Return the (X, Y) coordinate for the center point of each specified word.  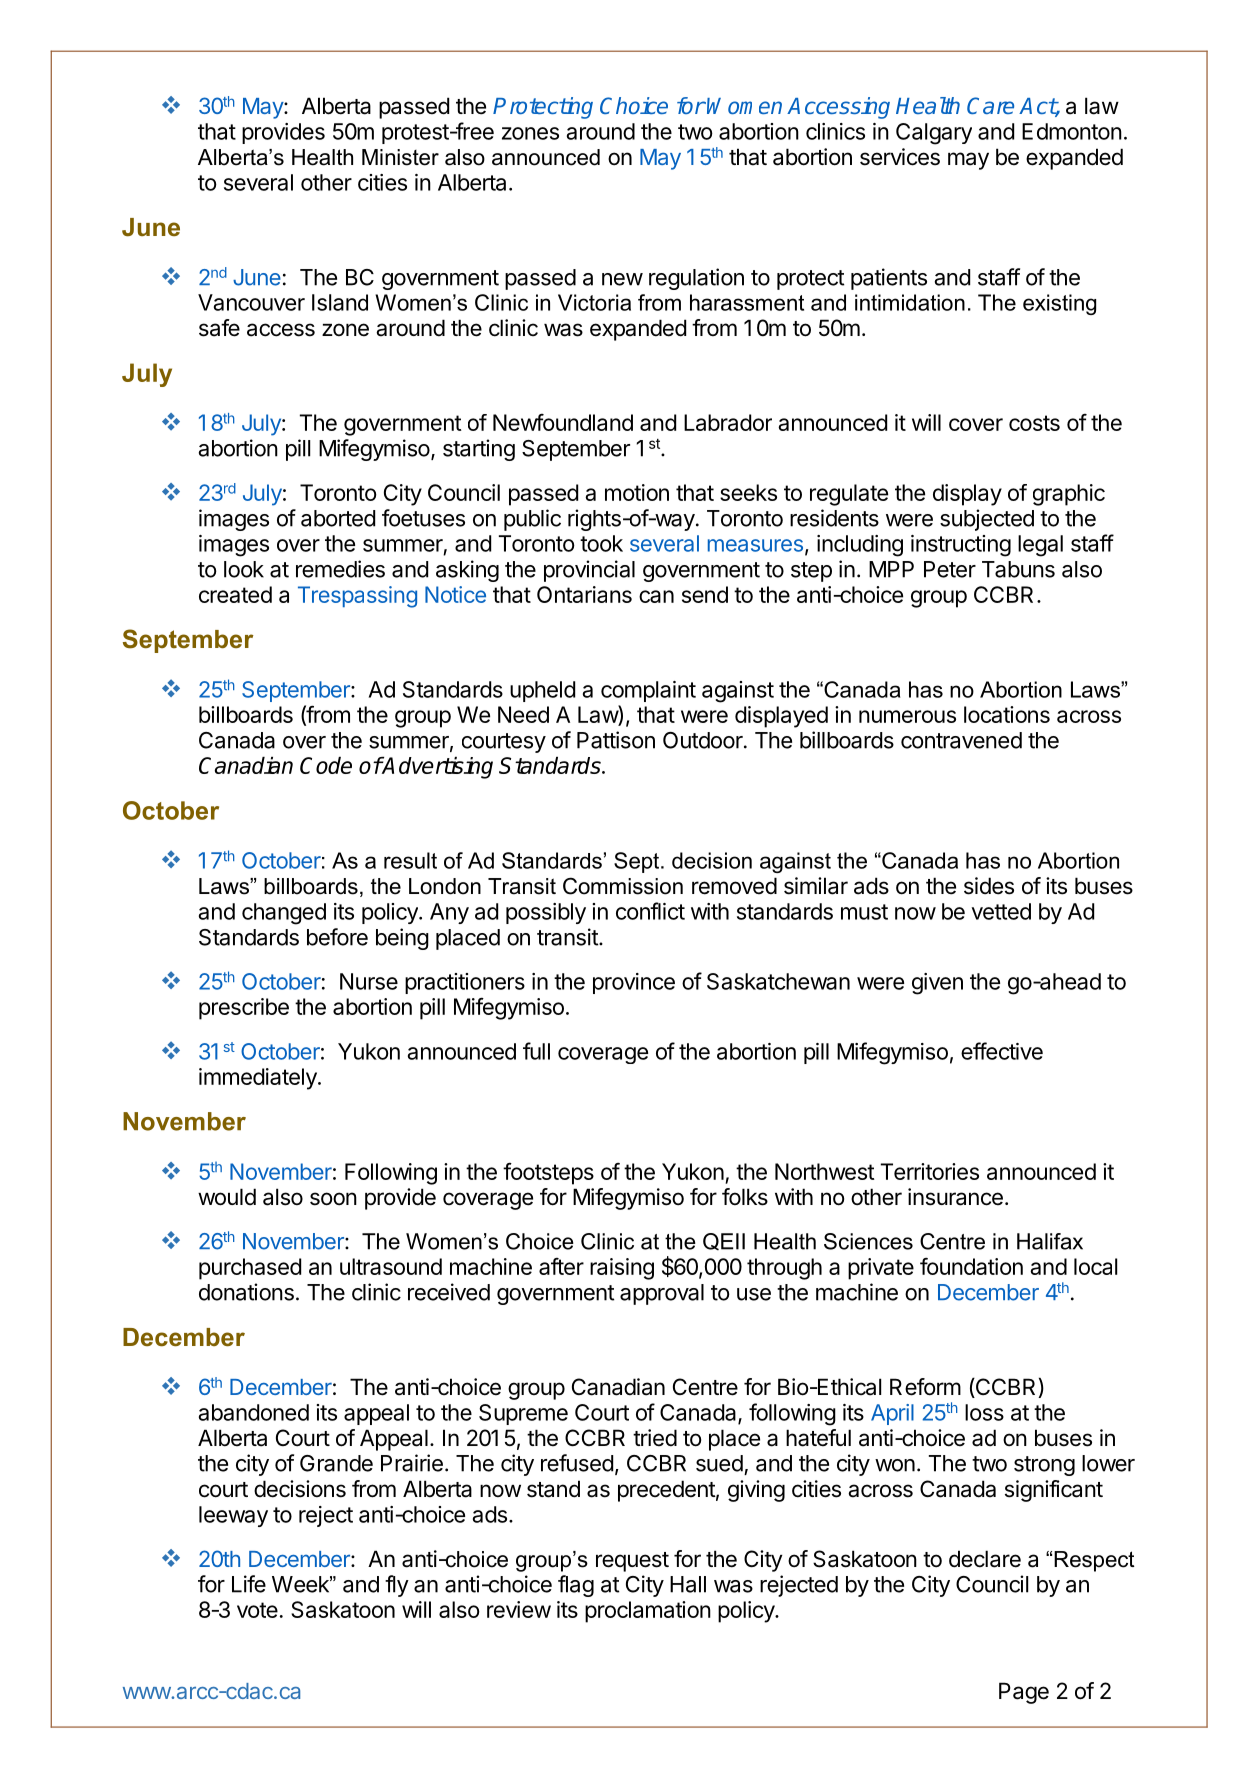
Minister (400, 157)
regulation (696, 279)
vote (257, 1610)
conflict (650, 911)
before (337, 937)
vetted (1001, 911)
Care (990, 105)
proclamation (648, 1612)
